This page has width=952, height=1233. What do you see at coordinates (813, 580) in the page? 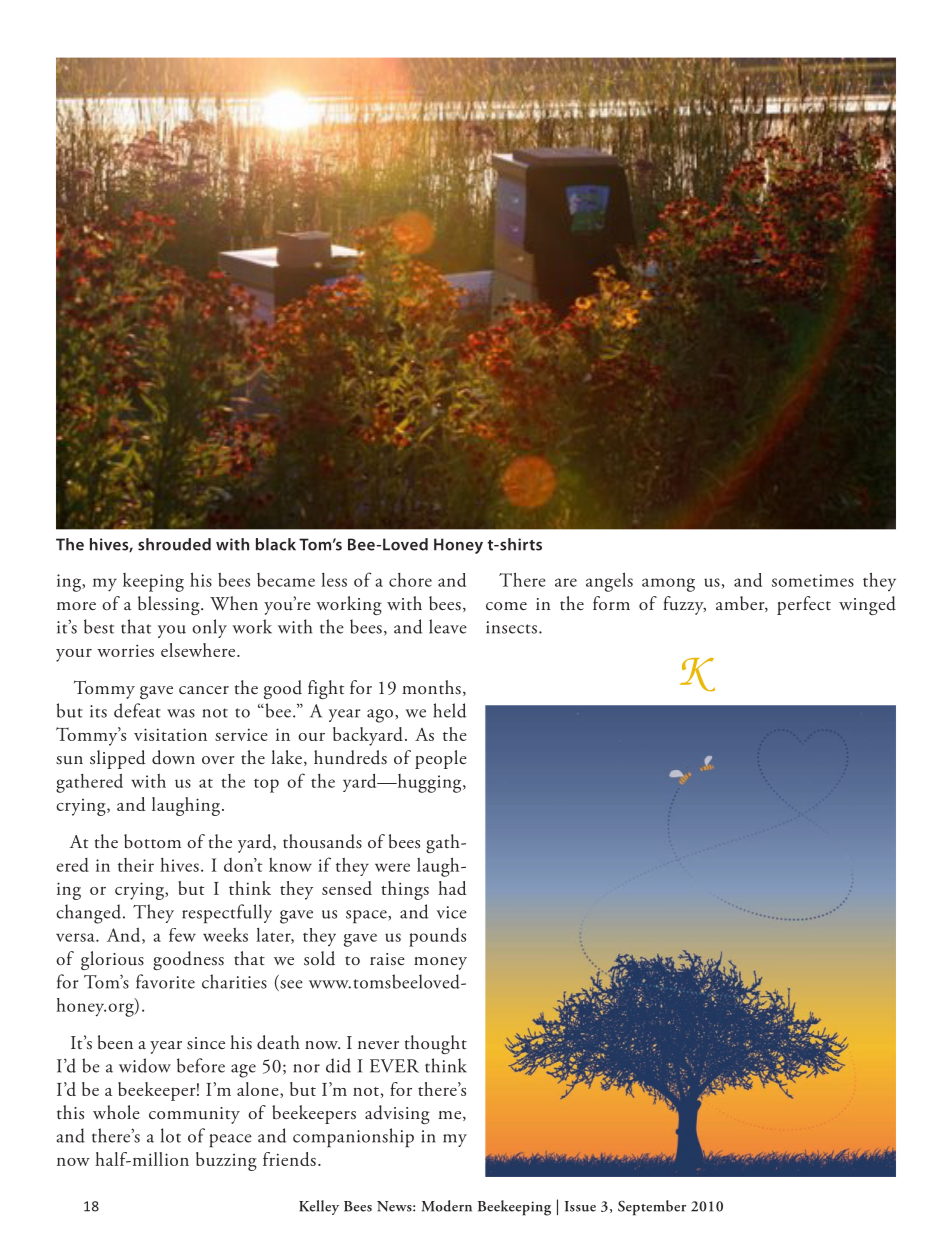
I see `sometimes` at bounding box center [813, 580].
